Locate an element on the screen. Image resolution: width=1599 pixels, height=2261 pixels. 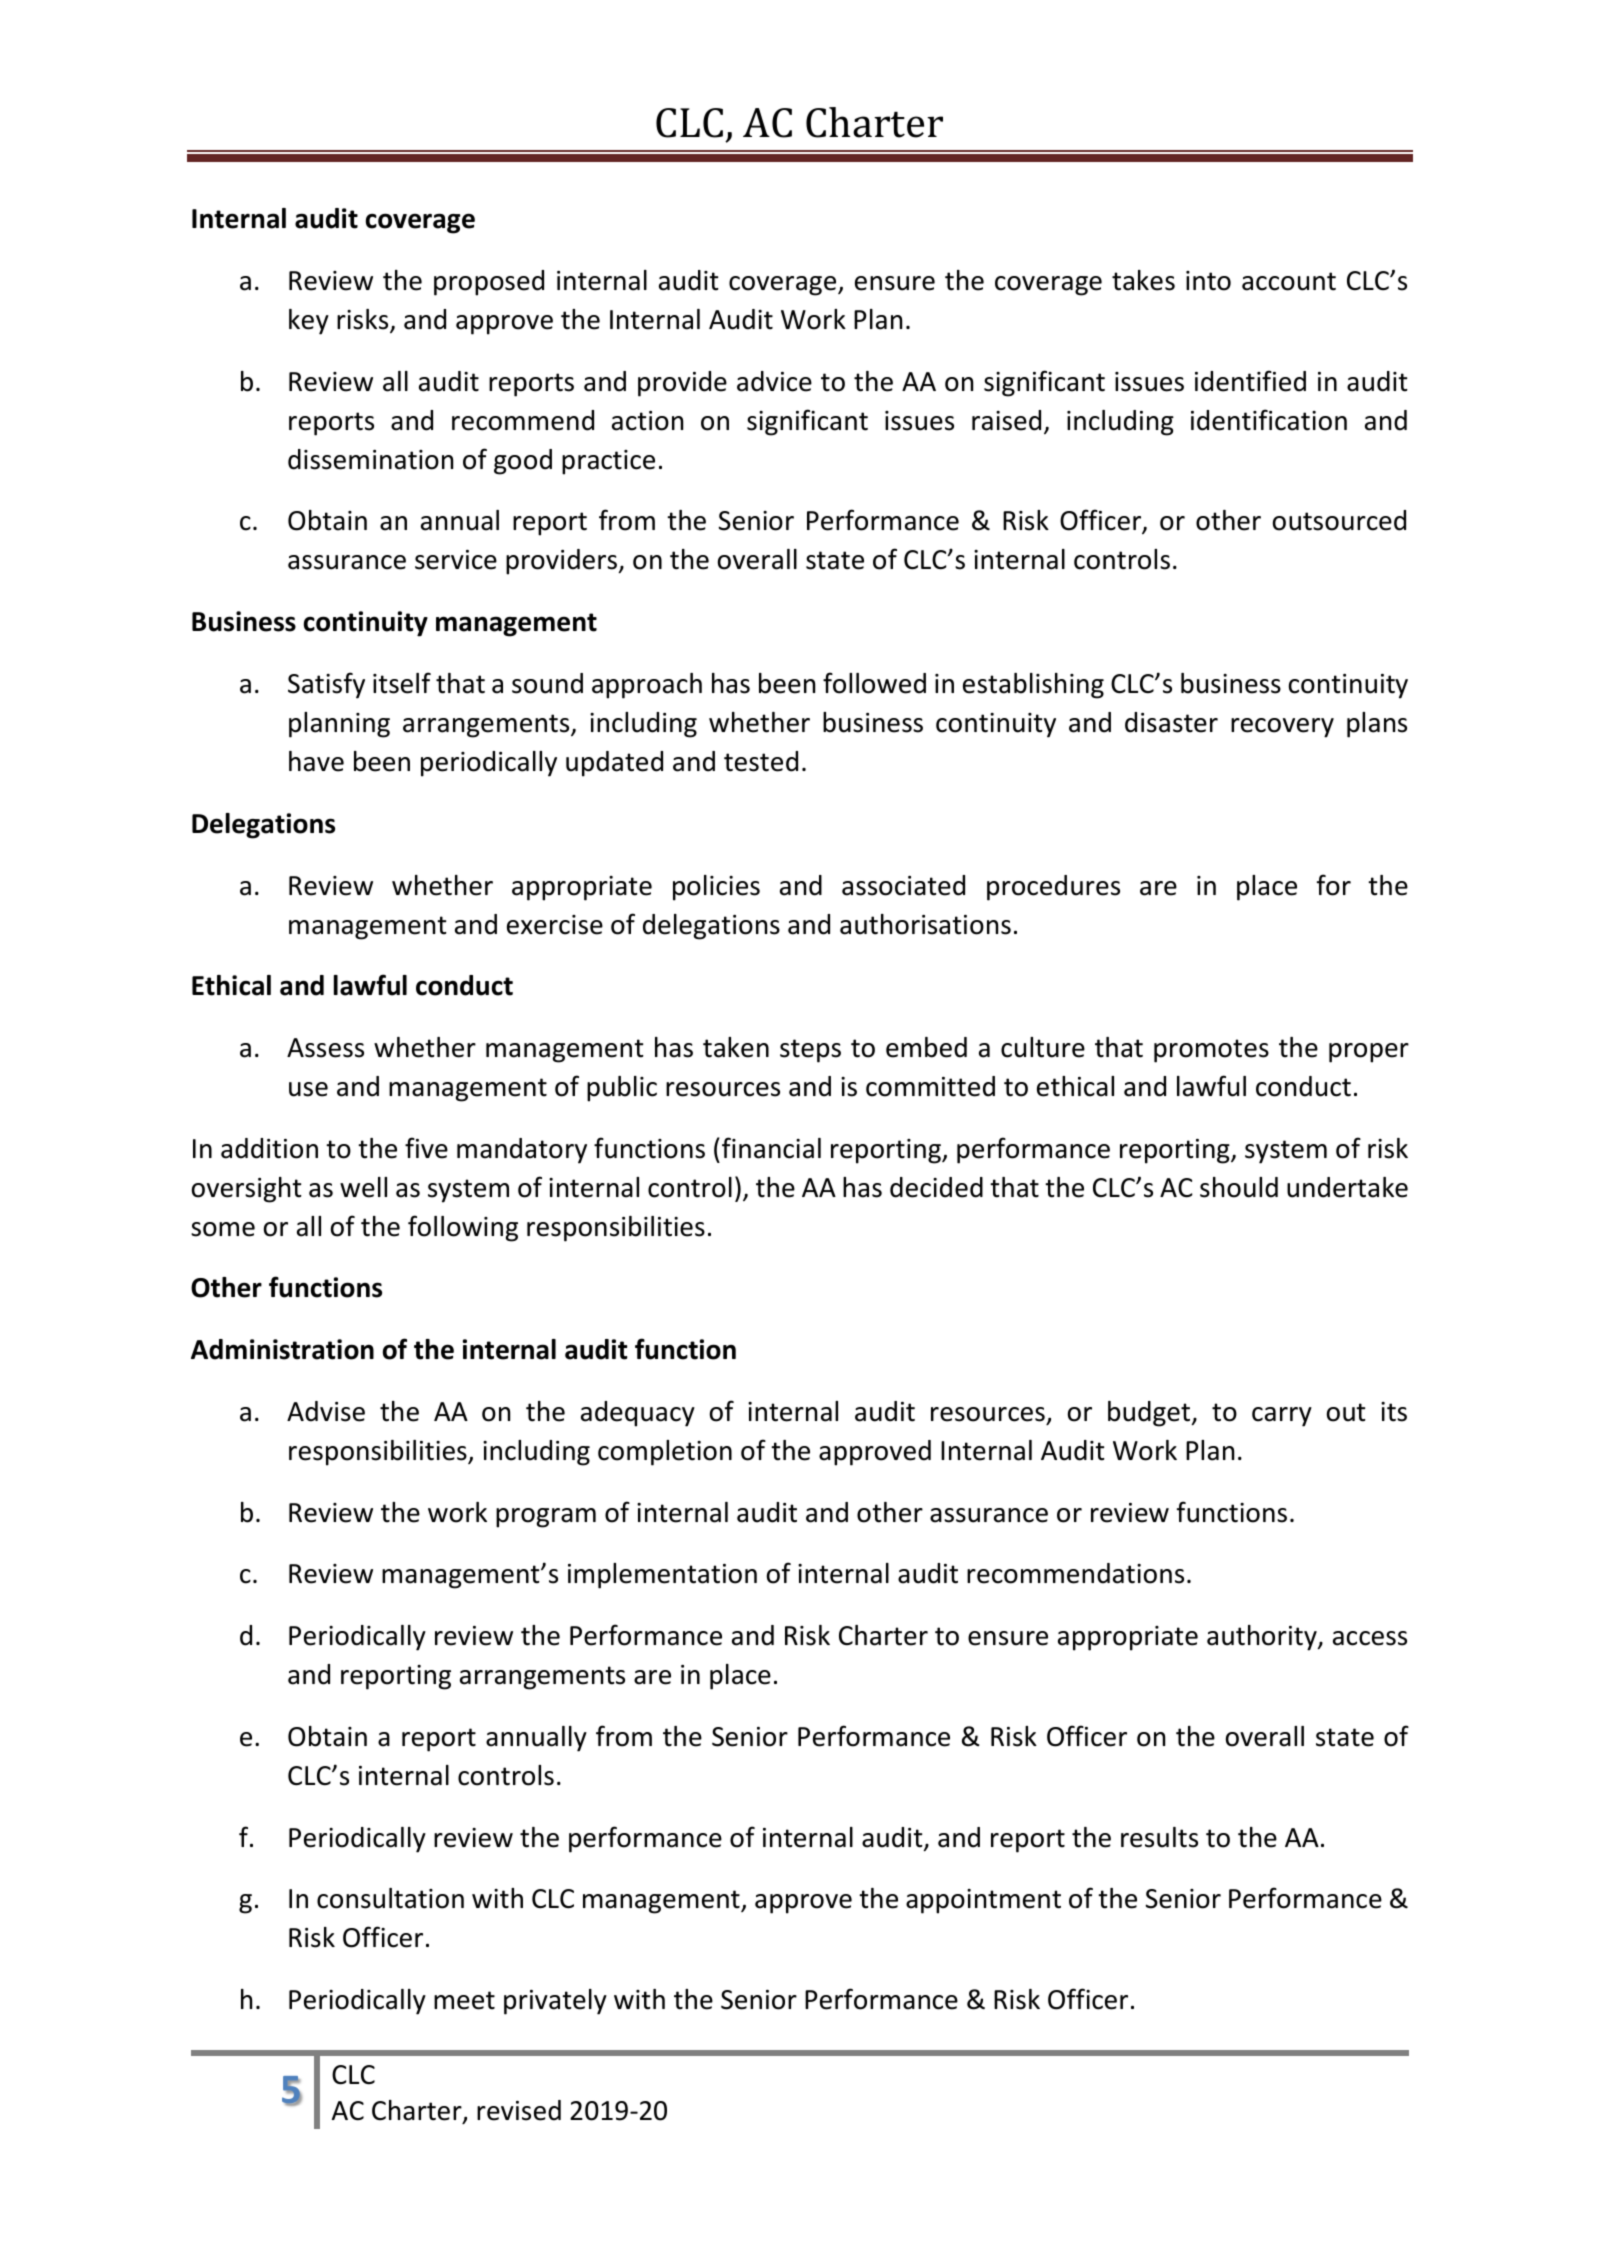
meet is located at coordinates (464, 2000).
